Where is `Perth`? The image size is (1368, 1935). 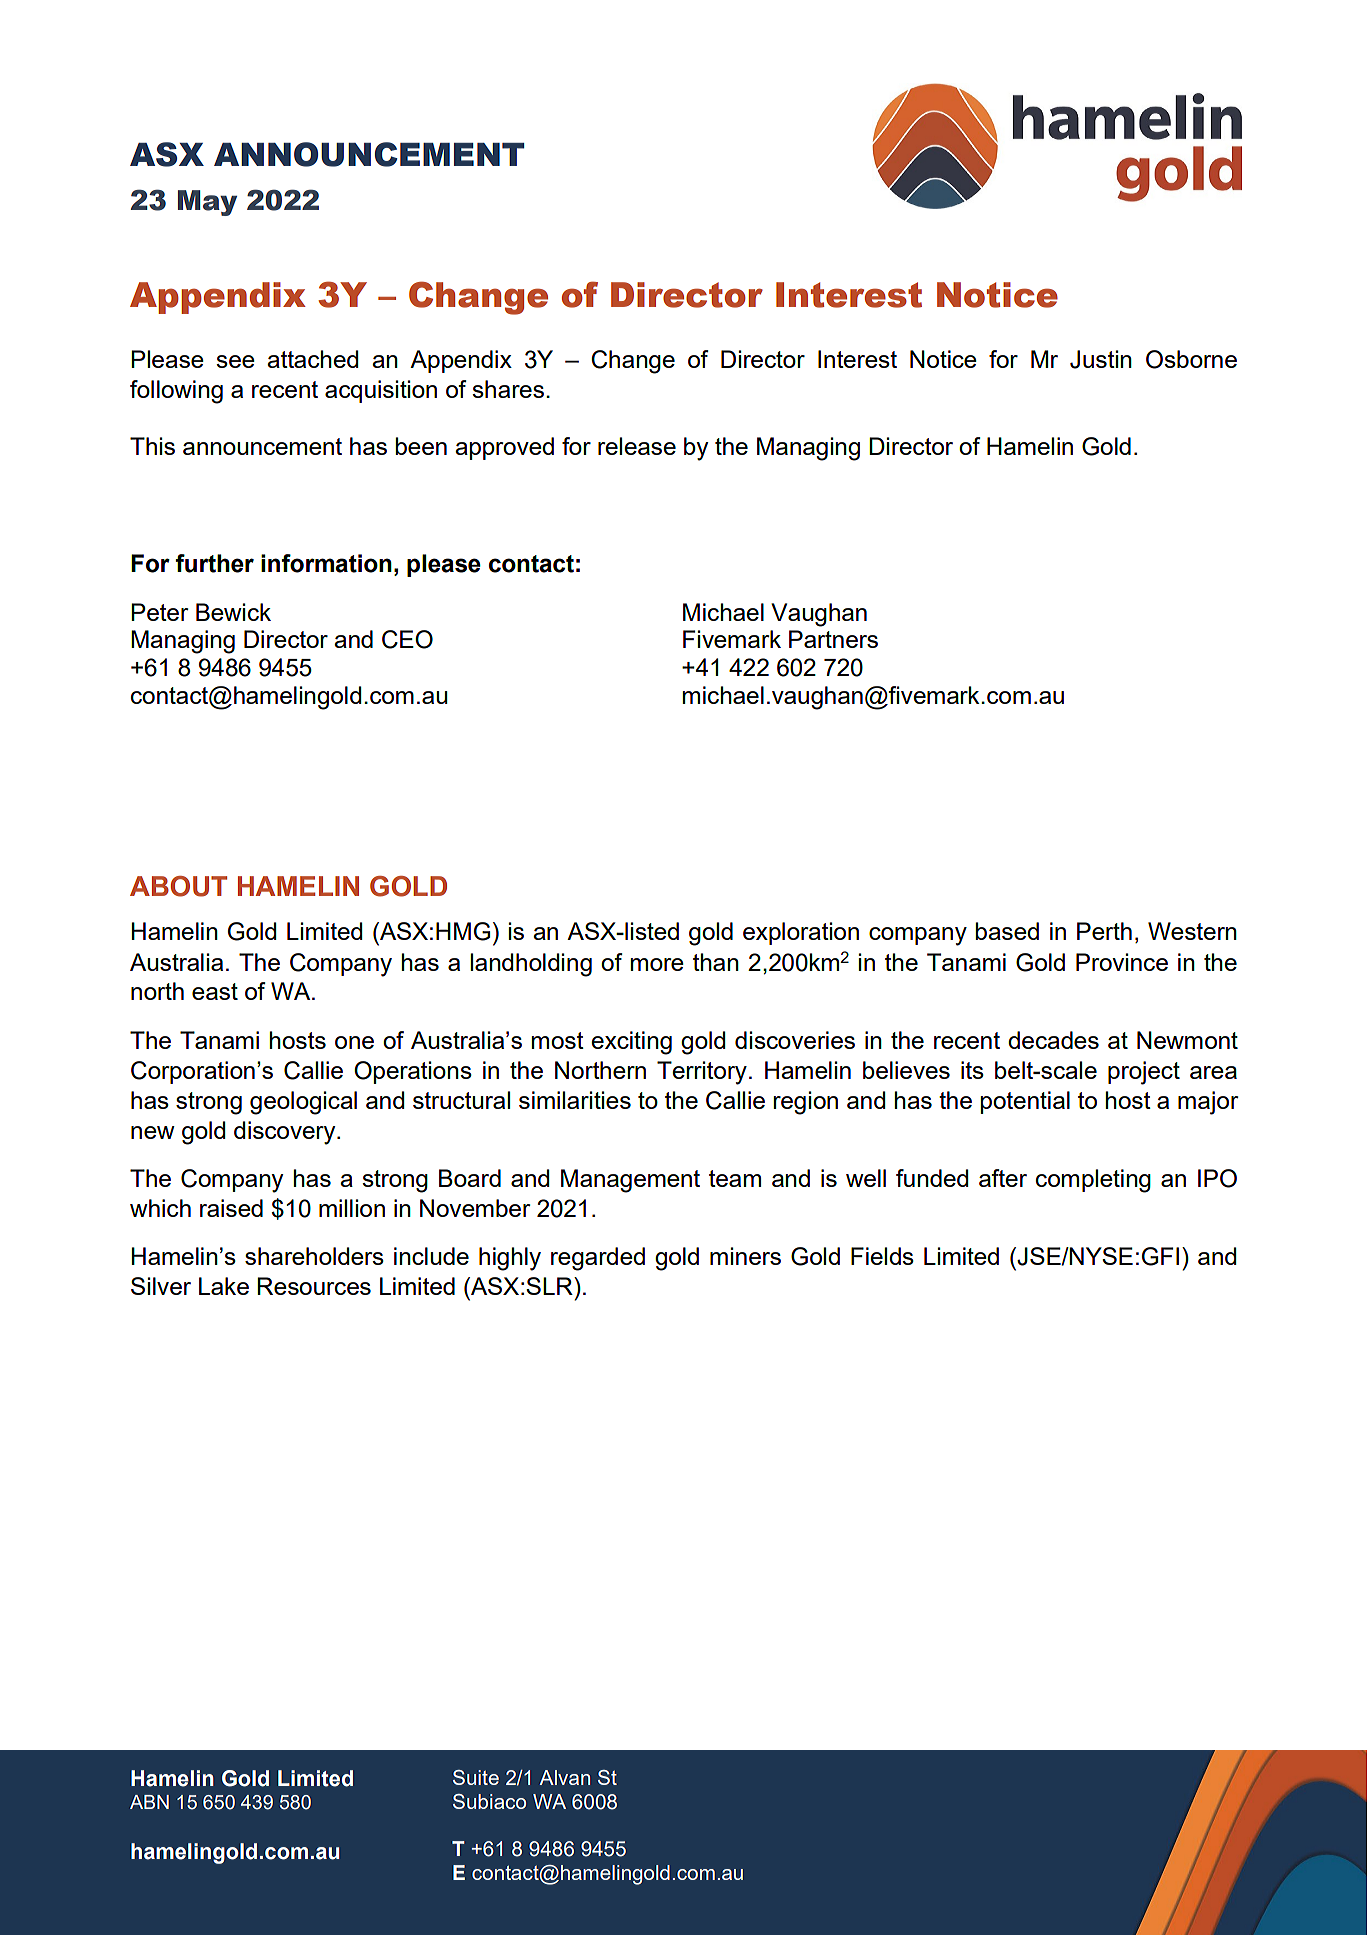
Perth is located at coordinates (1104, 931).
